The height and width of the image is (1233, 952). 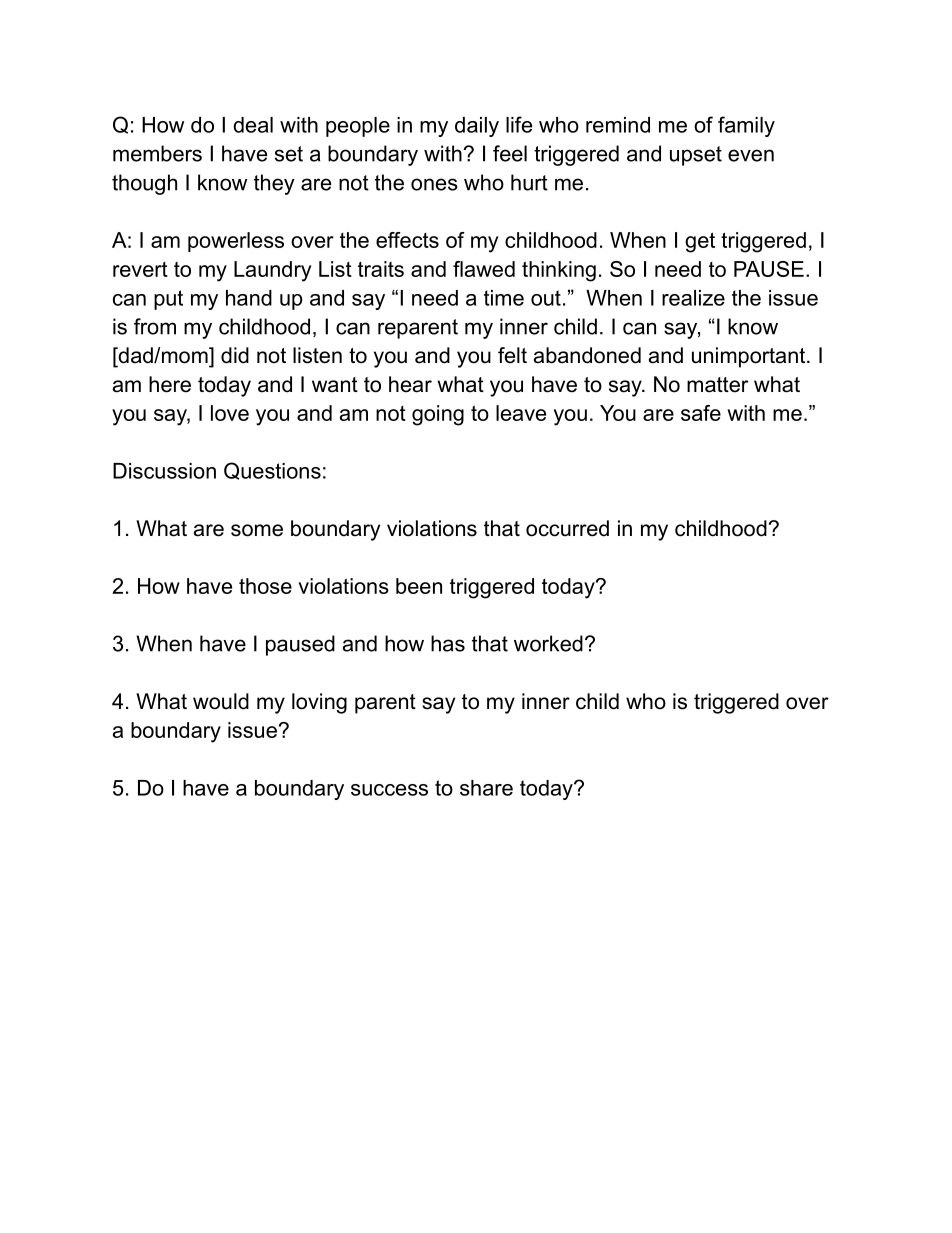 I want to click on felt, so click(x=512, y=355).
